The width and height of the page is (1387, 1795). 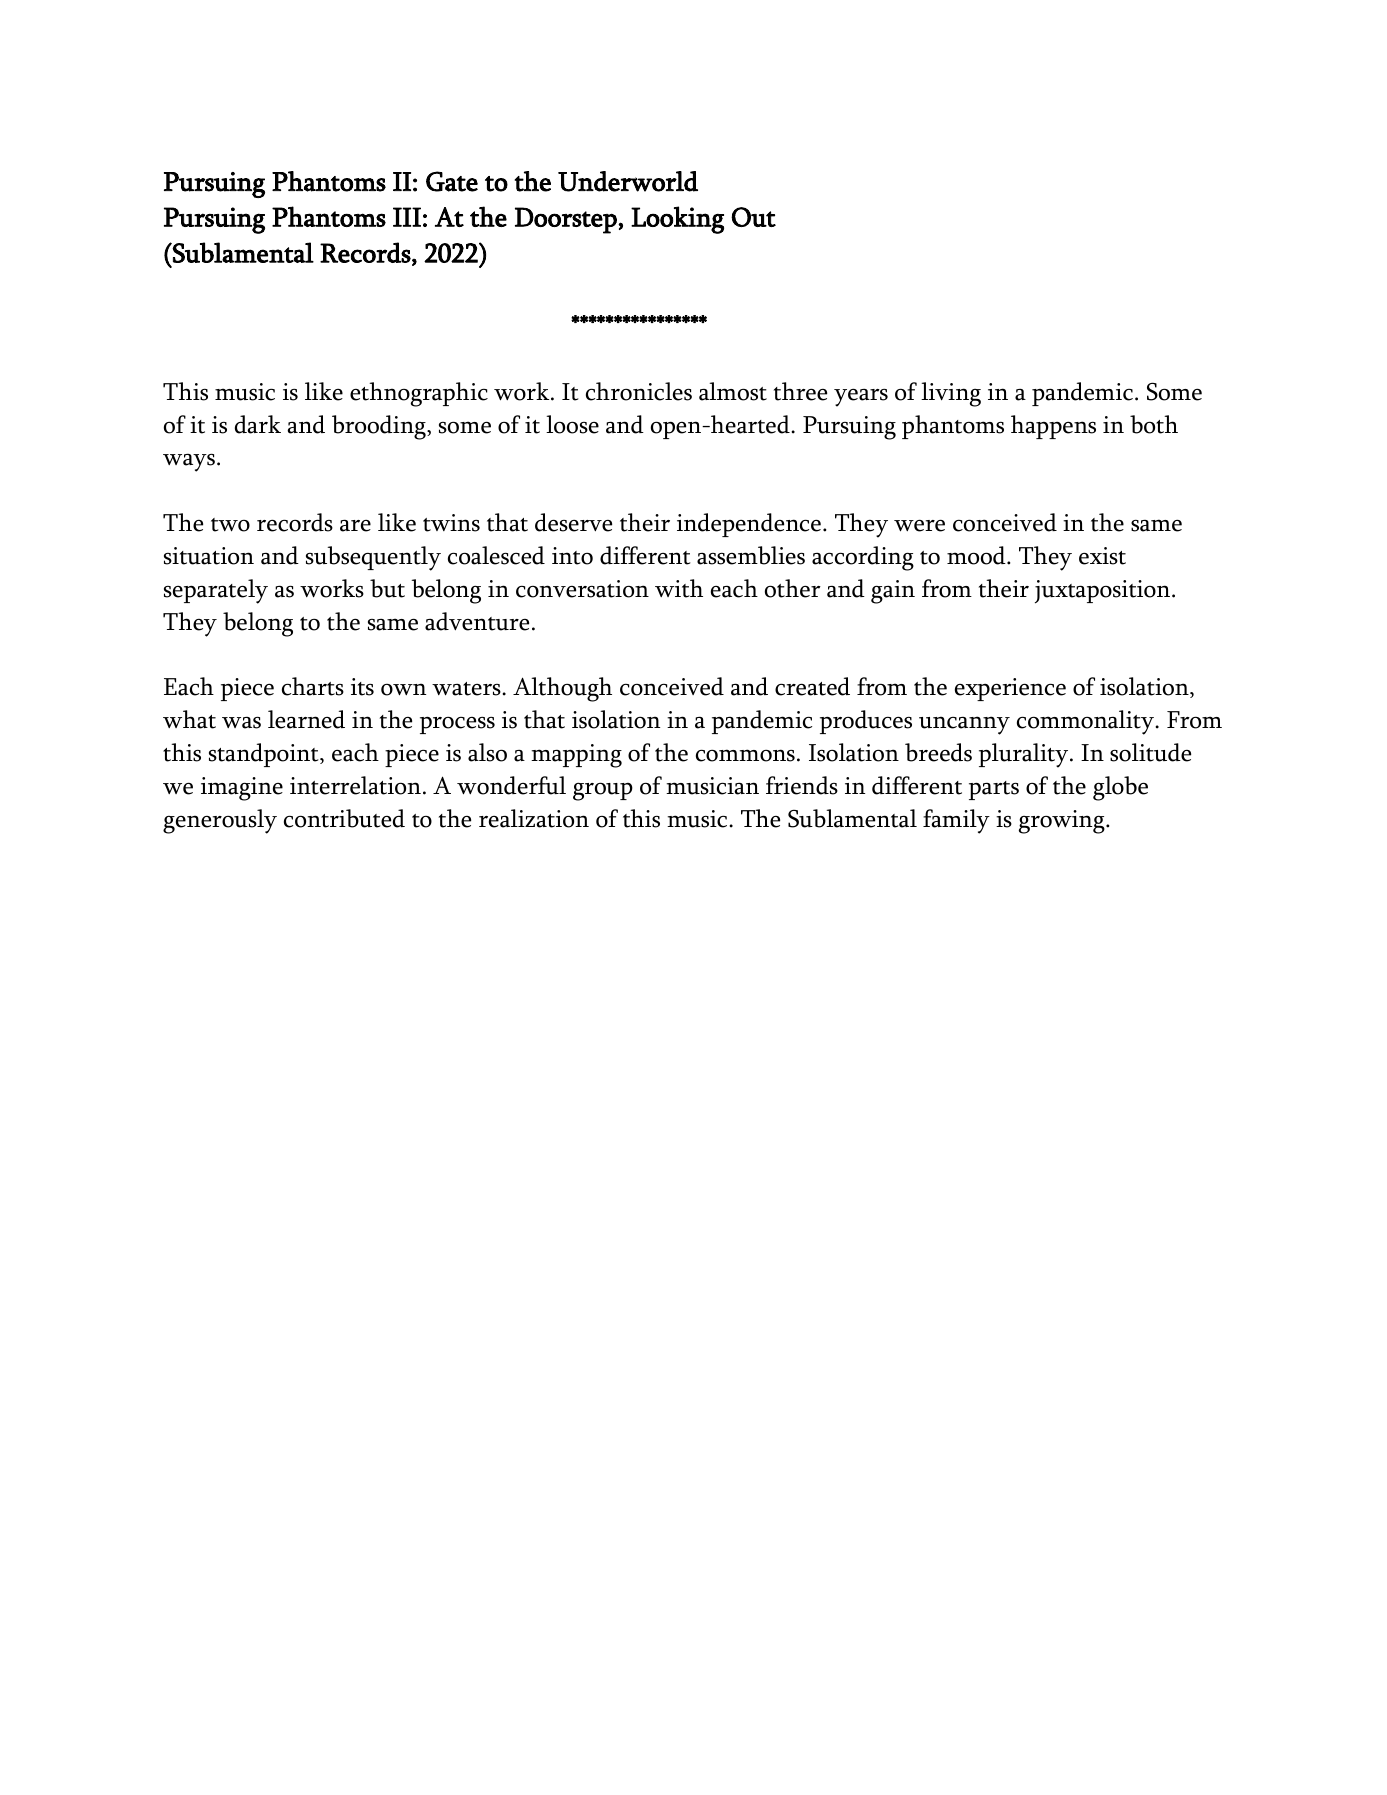 What do you see at coordinates (677, 220) in the page?
I see `Looking` at bounding box center [677, 220].
